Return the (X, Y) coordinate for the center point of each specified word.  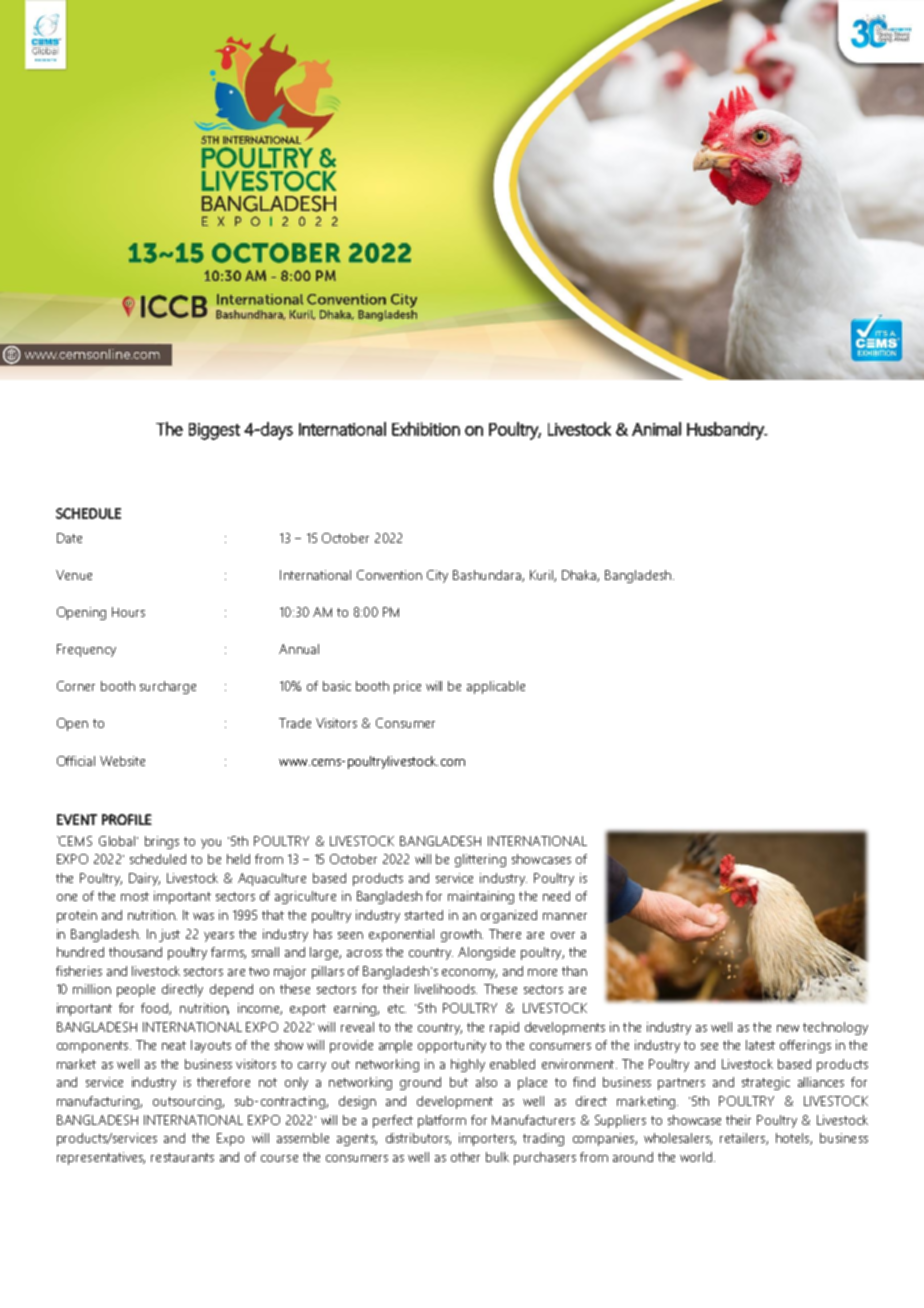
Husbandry (726, 431)
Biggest (214, 431)
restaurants (182, 1157)
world (696, 1157)
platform (442, 1121)
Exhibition (426, 429)
